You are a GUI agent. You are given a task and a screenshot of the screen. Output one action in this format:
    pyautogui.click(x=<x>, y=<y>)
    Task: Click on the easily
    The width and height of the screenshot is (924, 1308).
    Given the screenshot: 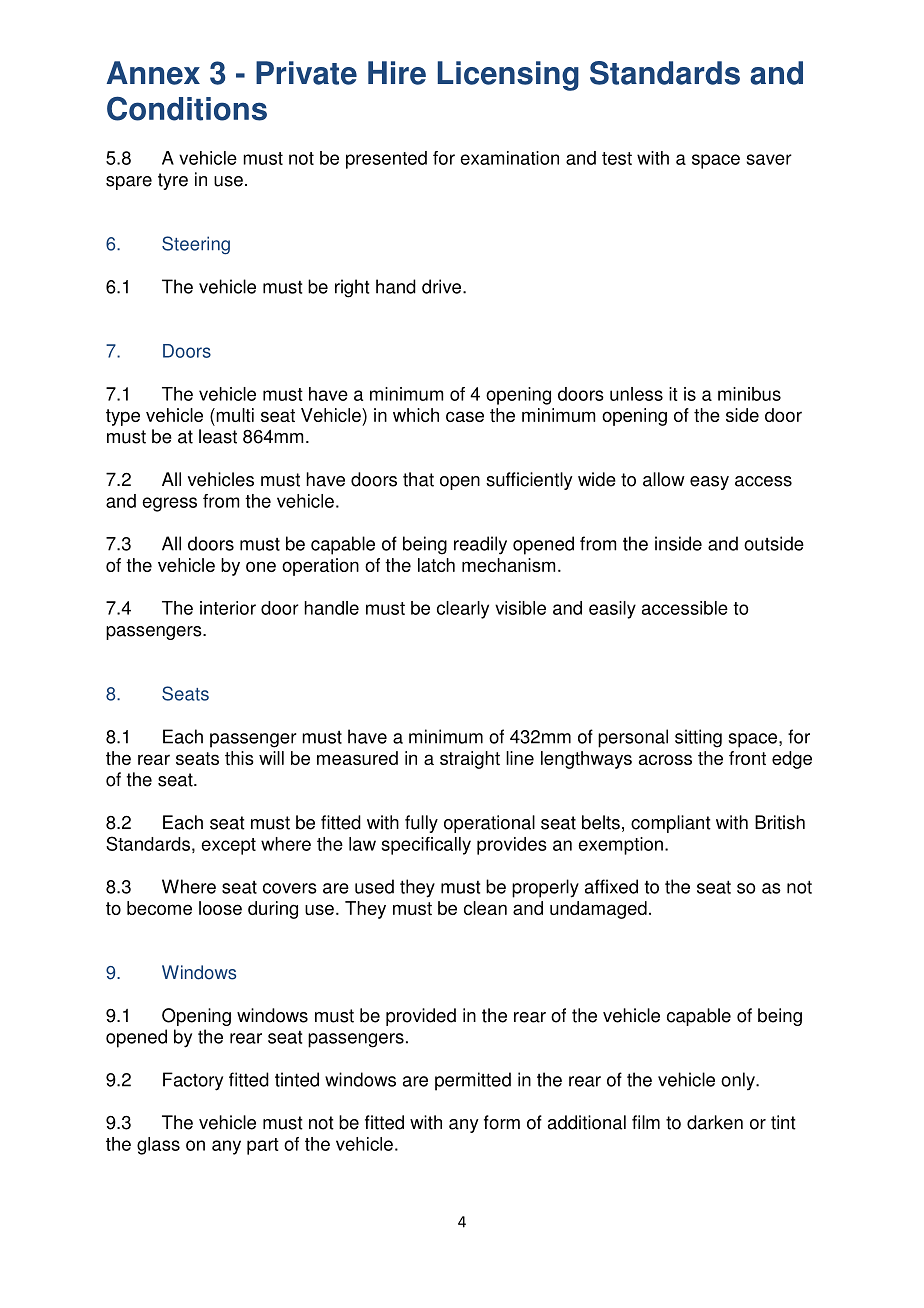 What is the action you would take?
    pyautogui.click(x=612, y=610)
